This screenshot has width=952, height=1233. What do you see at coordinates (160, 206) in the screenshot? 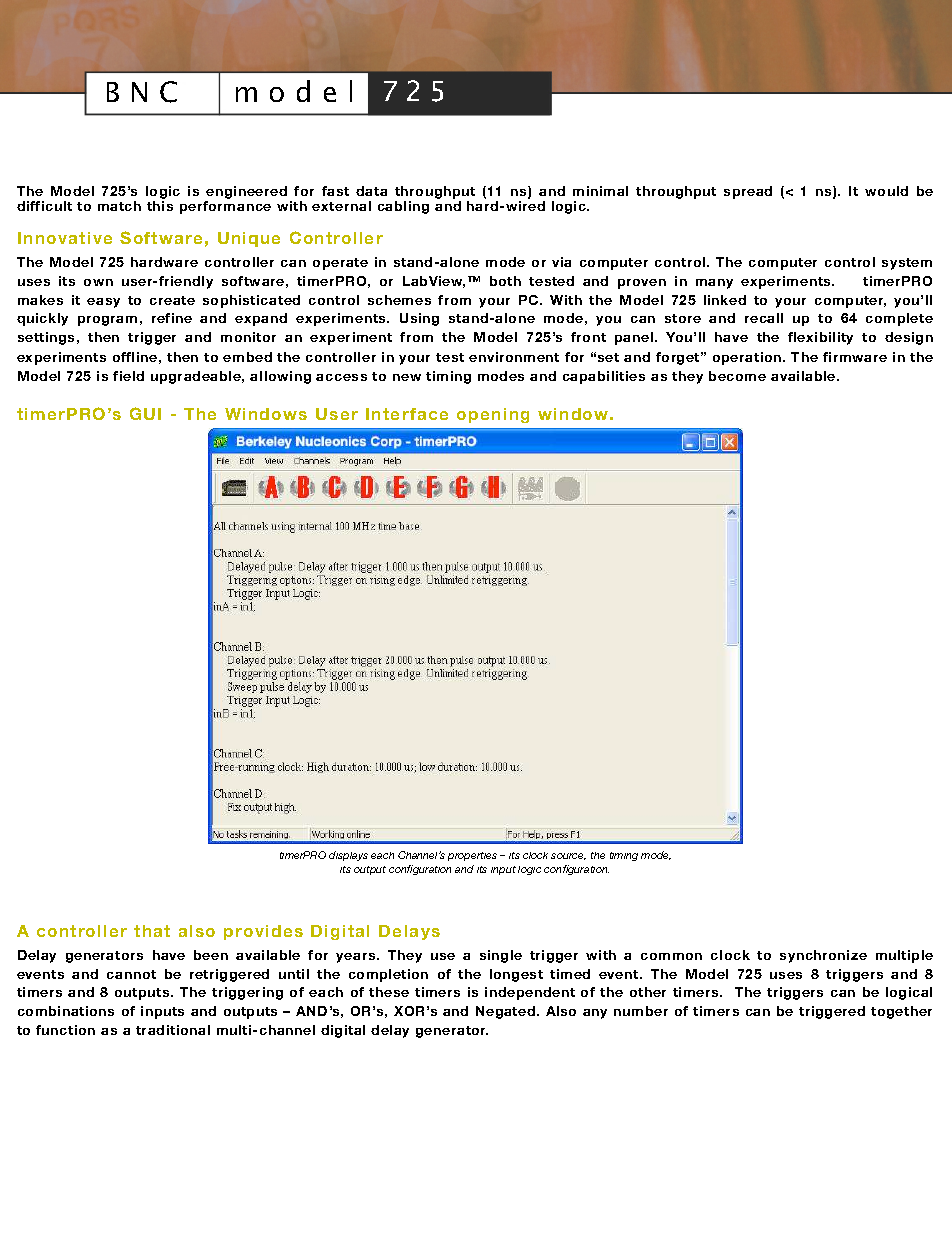
I see `this` at bounding box center [160, 206].
